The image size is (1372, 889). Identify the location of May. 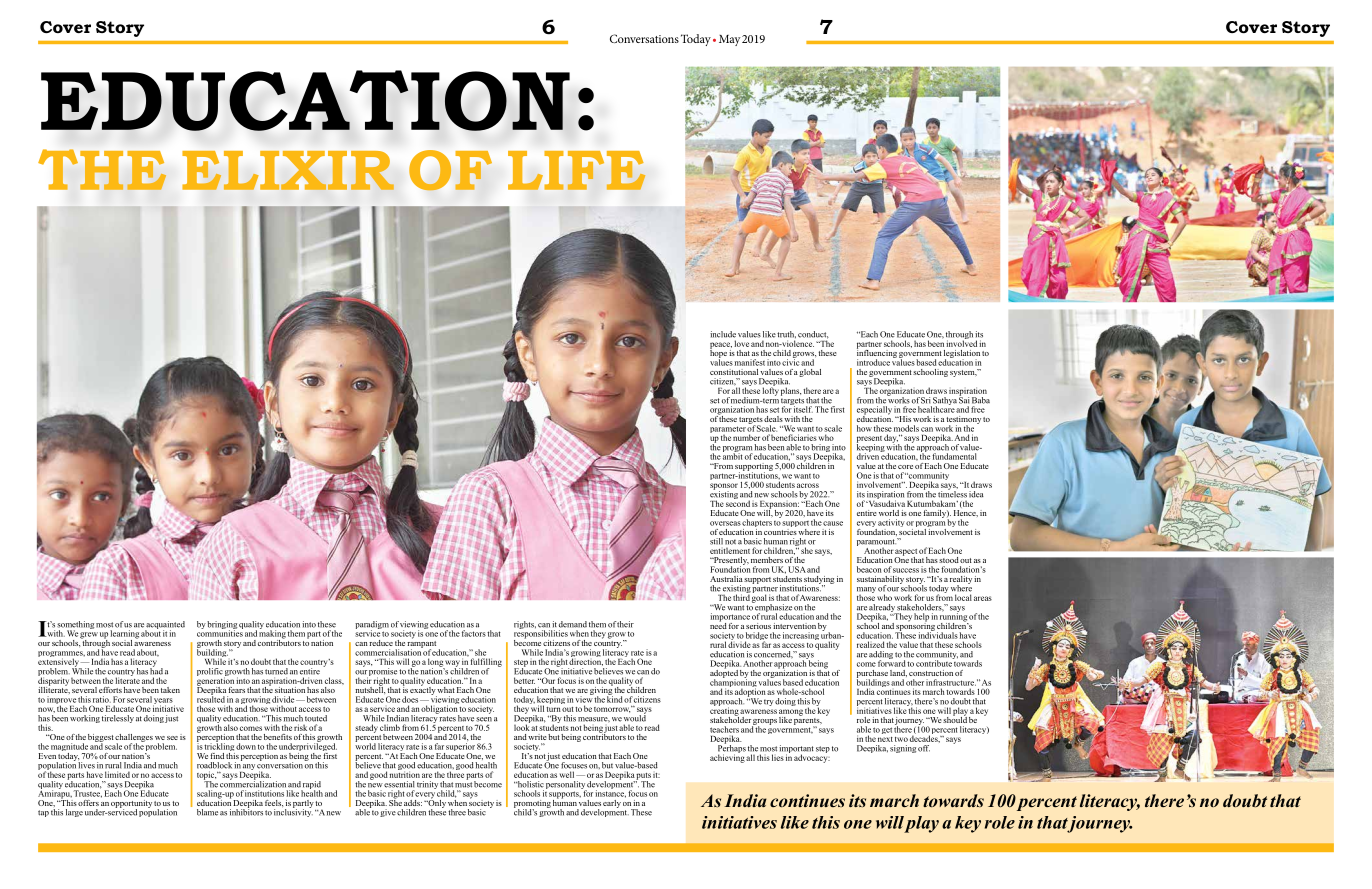
(730, 40).
